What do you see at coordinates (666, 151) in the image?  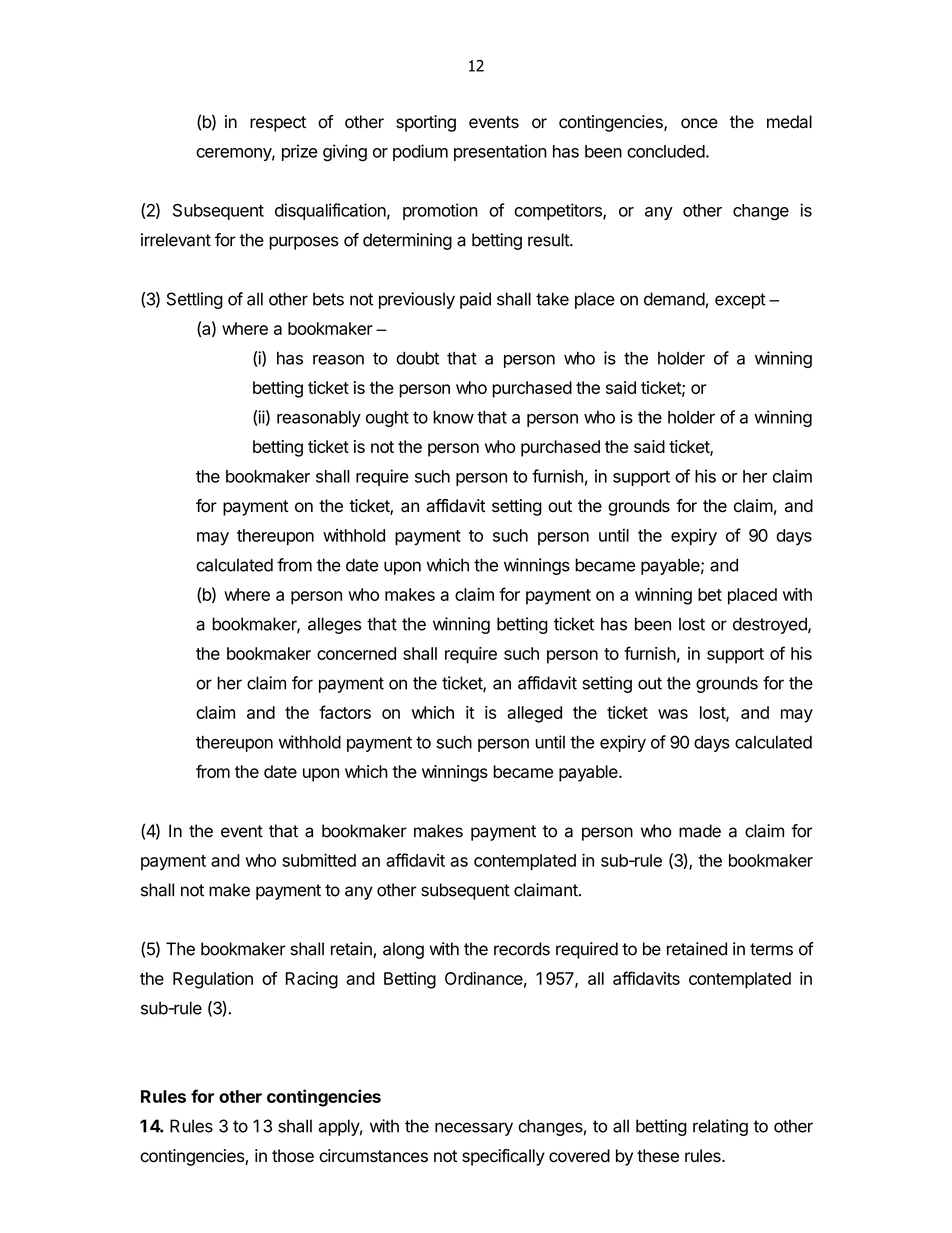 I see `concluded` at bounding box center [666, 151].
